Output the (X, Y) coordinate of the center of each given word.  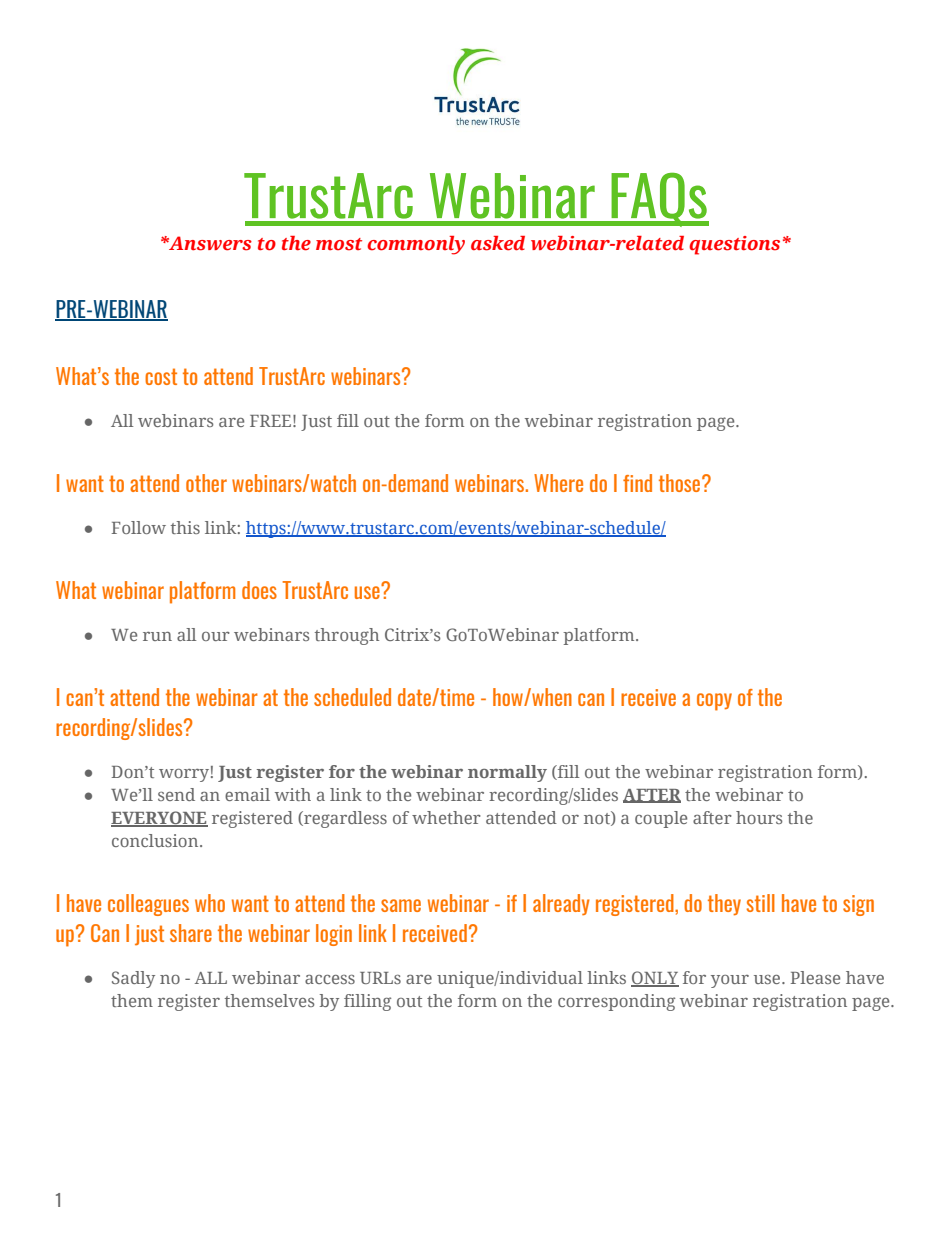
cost (161, 376)
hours (759, 817)
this (185, 527)
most (339, 244)
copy (714, 702)
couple (661, 819)
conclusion (156, 840)
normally (507, 773)
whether (446, 817)
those (681, 483)
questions (734, 245)
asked (498, 243)
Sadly (133, 979)
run (157, 636)
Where (558, 483)
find (637, 483)
